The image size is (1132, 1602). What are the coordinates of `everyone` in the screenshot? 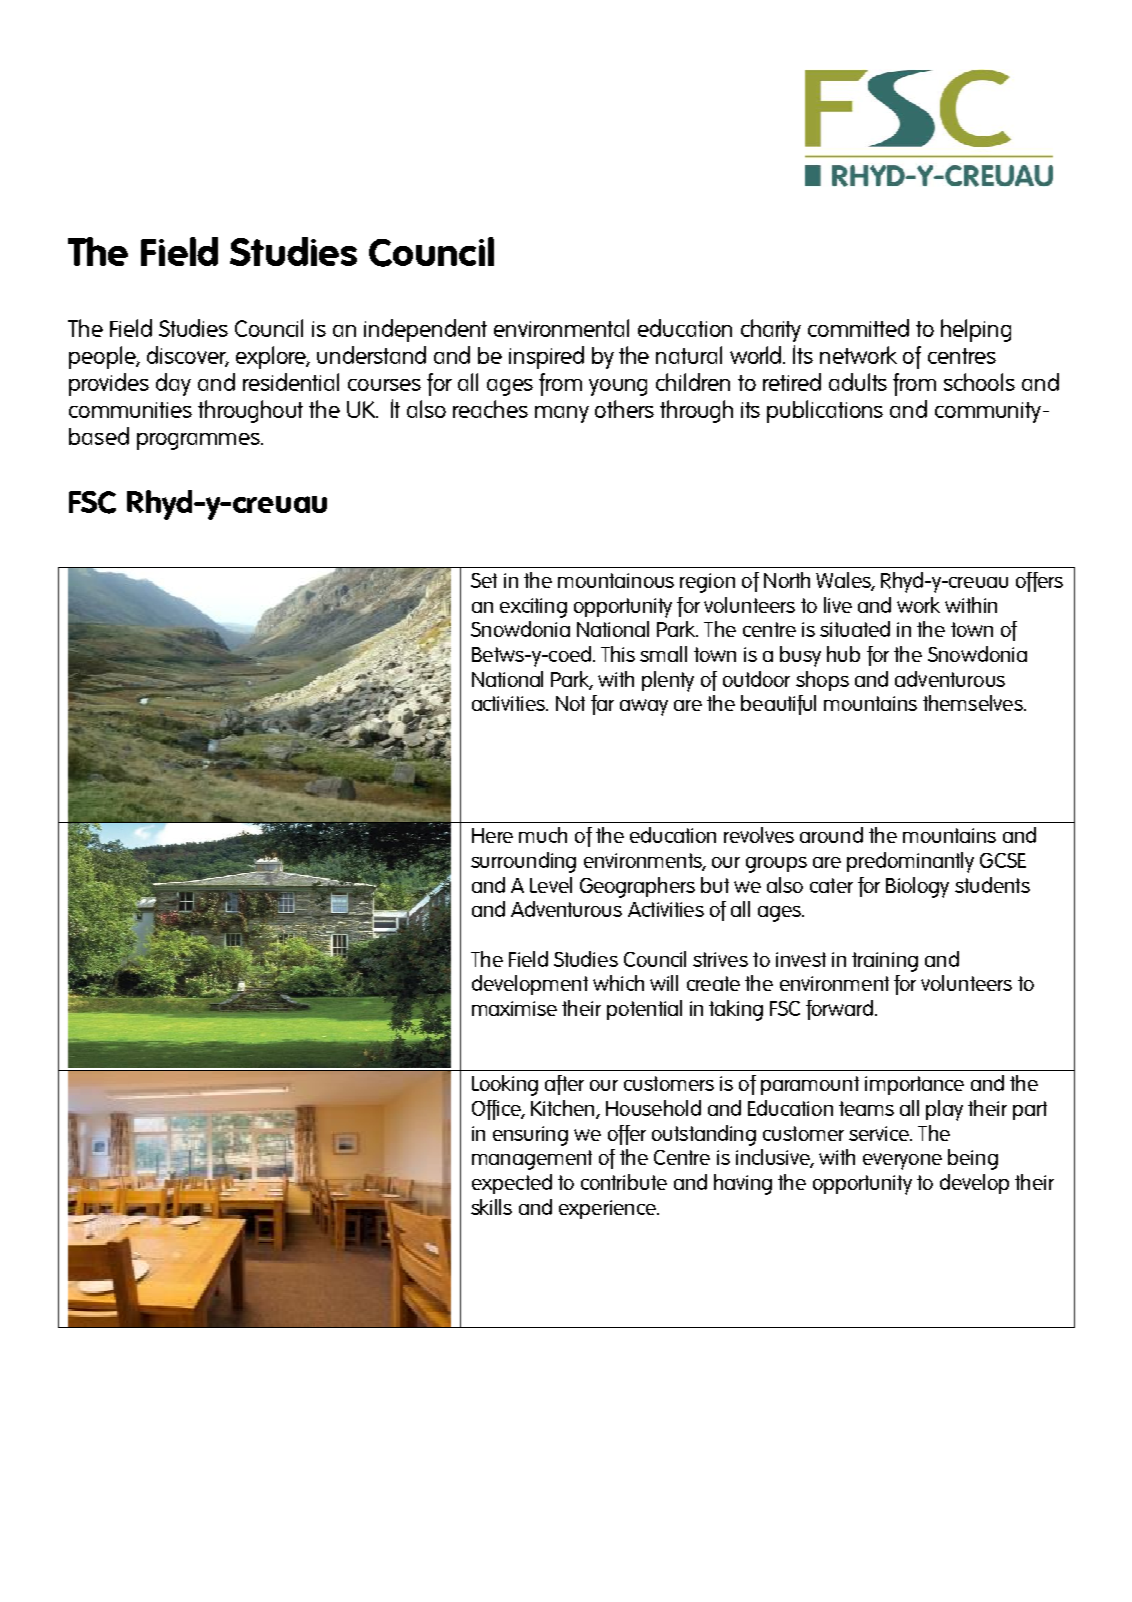 It's located at (902, 1161).
